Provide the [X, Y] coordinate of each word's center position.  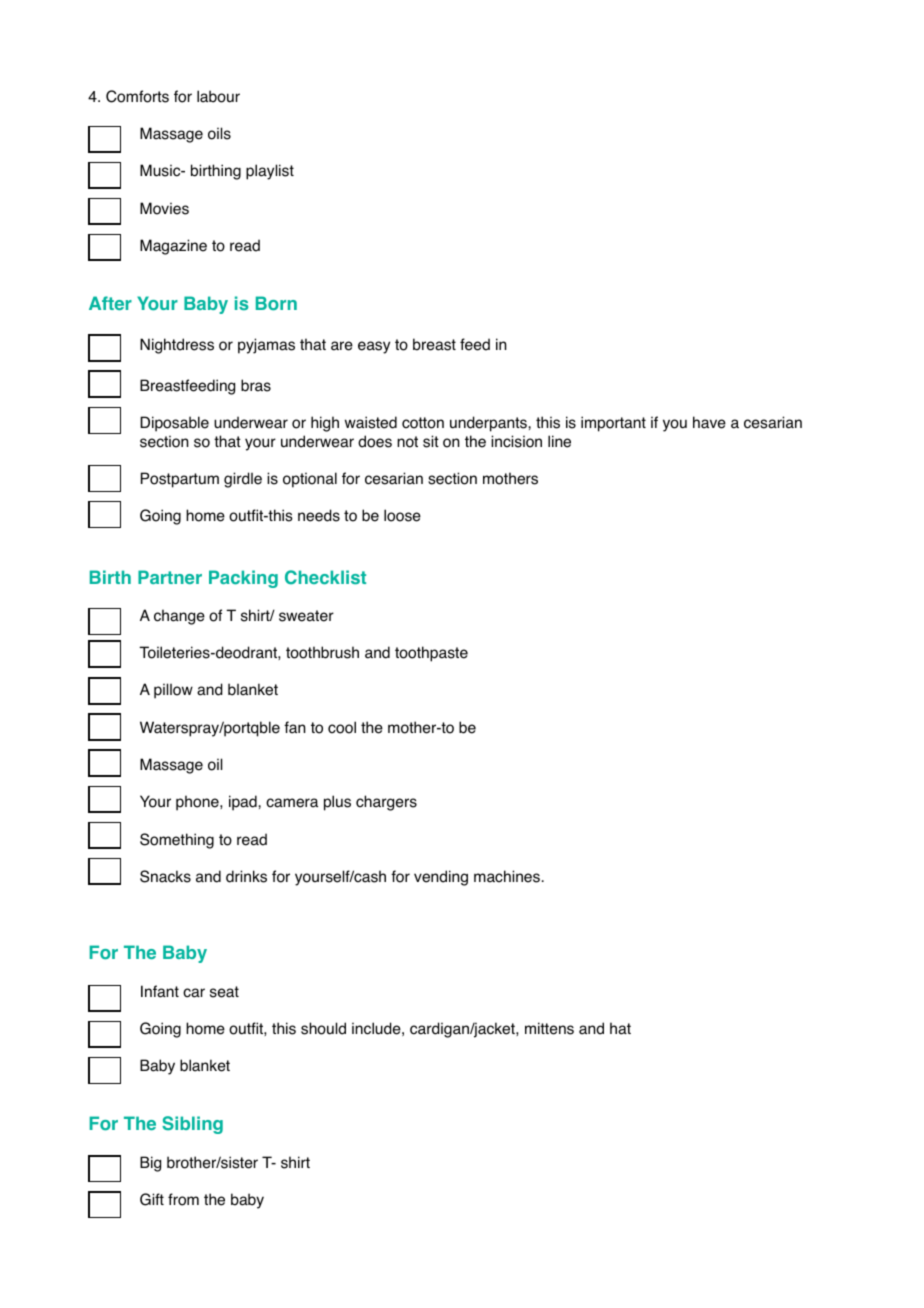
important [613, 424]
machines [507, 876]
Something [177, 841]
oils [219, 133]
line [559, 441]
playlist [270, 172]
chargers [386, 803]
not [407, 442]
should [323, 1028]
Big [150, 1164]
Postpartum [180, 480]
